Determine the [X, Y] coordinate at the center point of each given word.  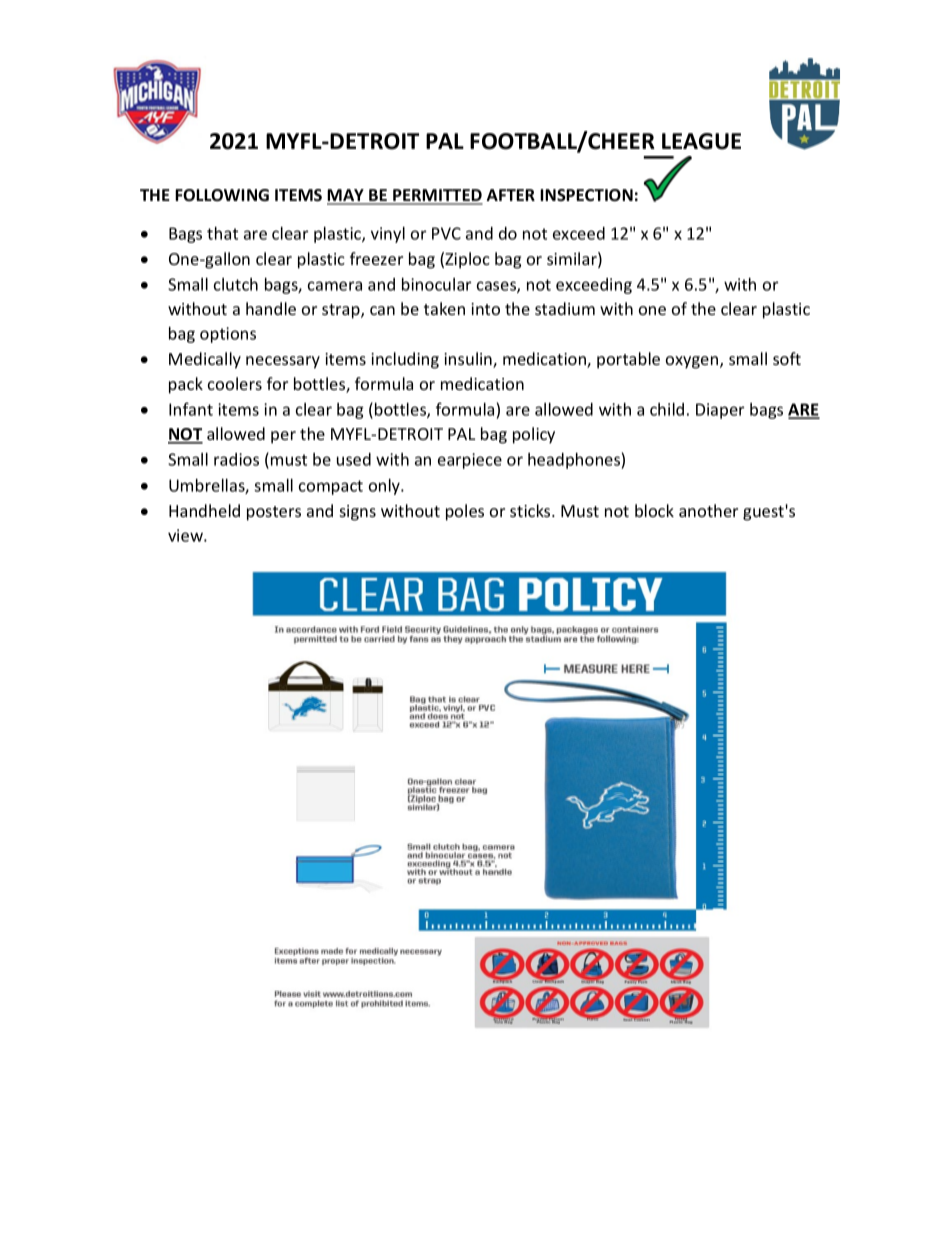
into [485, 309]
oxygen [693, 362]
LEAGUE [701, 141]
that [222, 233]
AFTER [510, 195]
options [228, 335]
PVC [446, 233]
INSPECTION [586, 195]
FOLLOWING [222, 195]
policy [534, 435]
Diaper [720, 411]
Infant [191, 409]
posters [274, 513]
